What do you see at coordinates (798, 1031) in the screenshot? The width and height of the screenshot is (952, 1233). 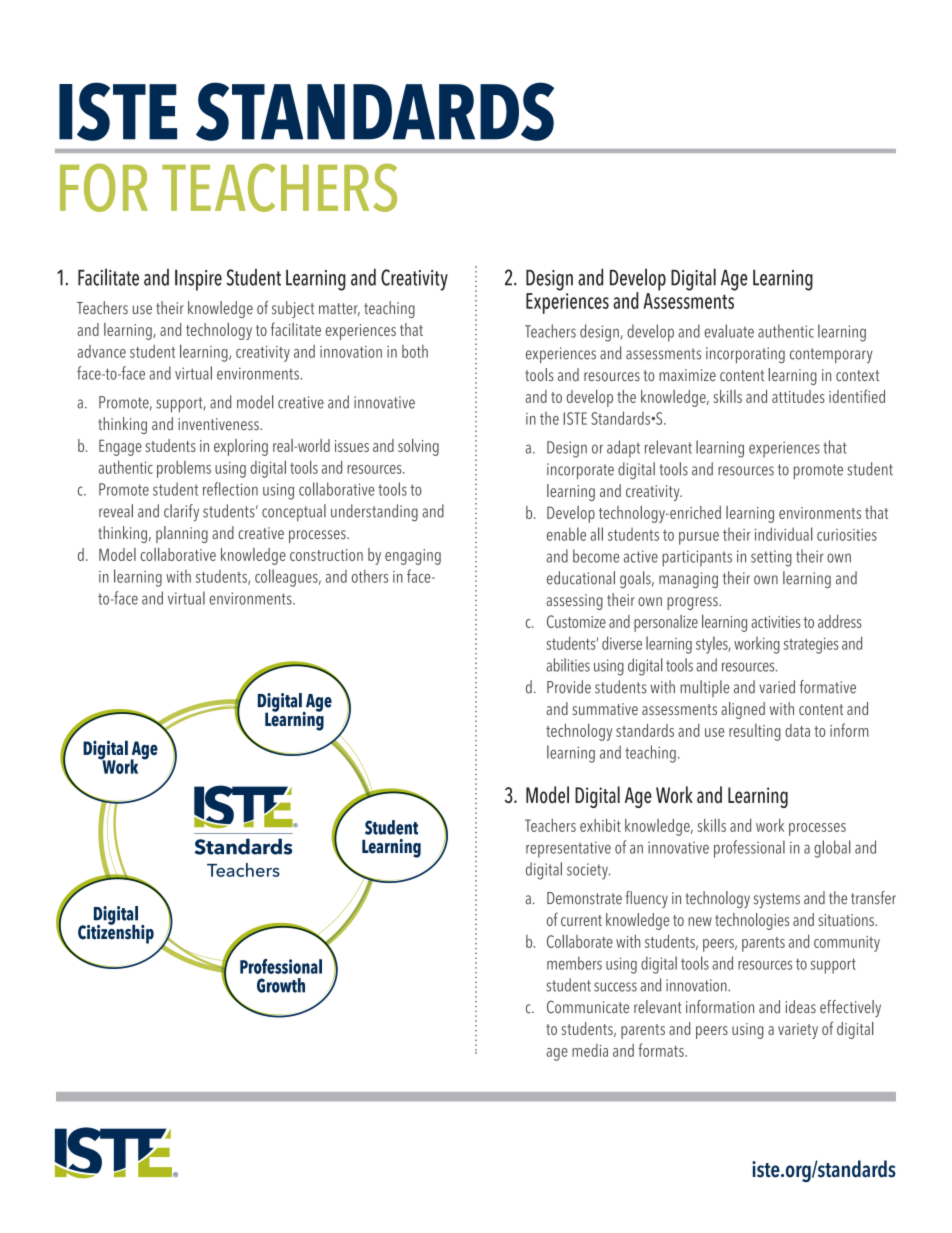 I see `variety` at bounding box center [798, 1031].
